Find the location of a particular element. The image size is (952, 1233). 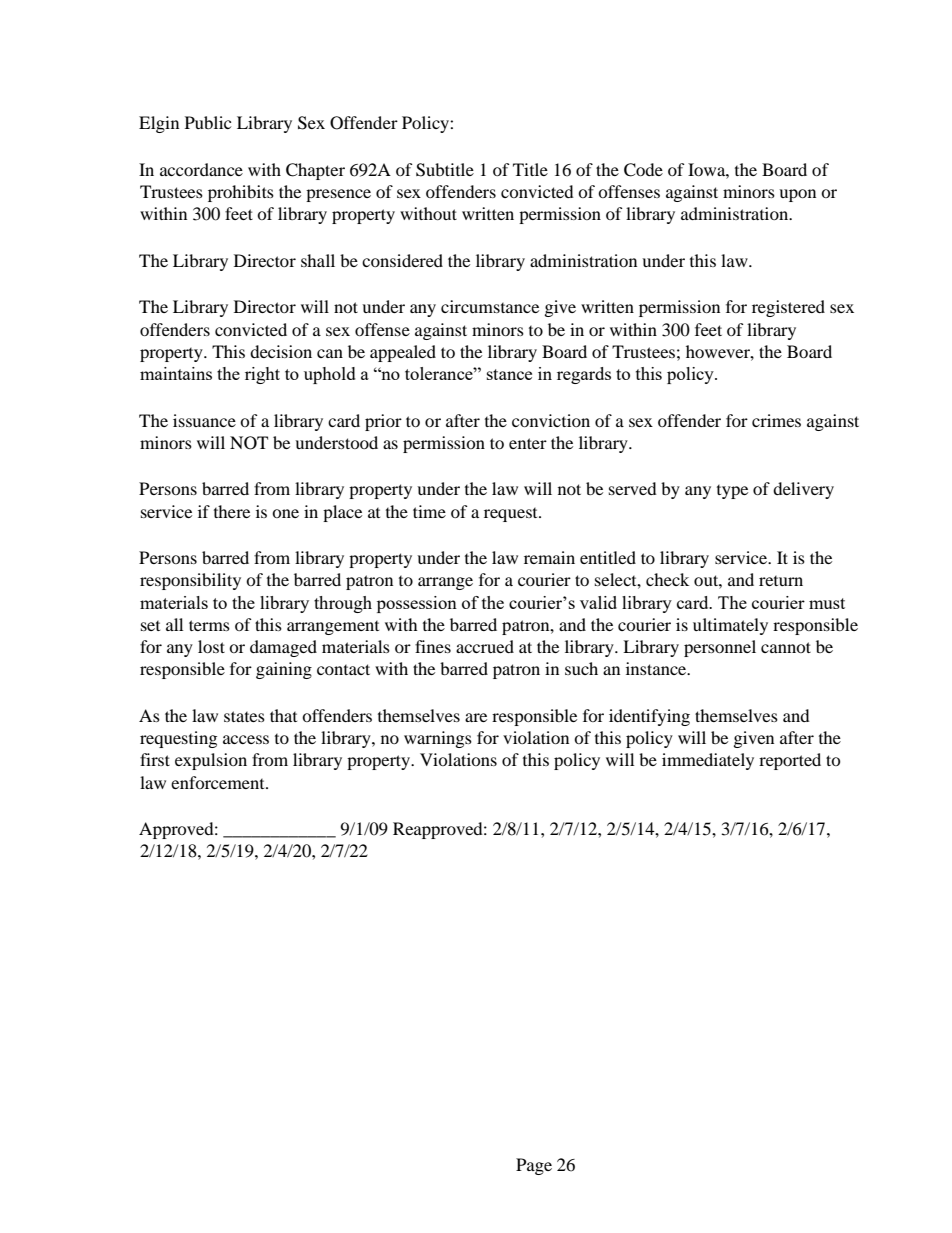

issuance is located at coordinates (204, 420).
